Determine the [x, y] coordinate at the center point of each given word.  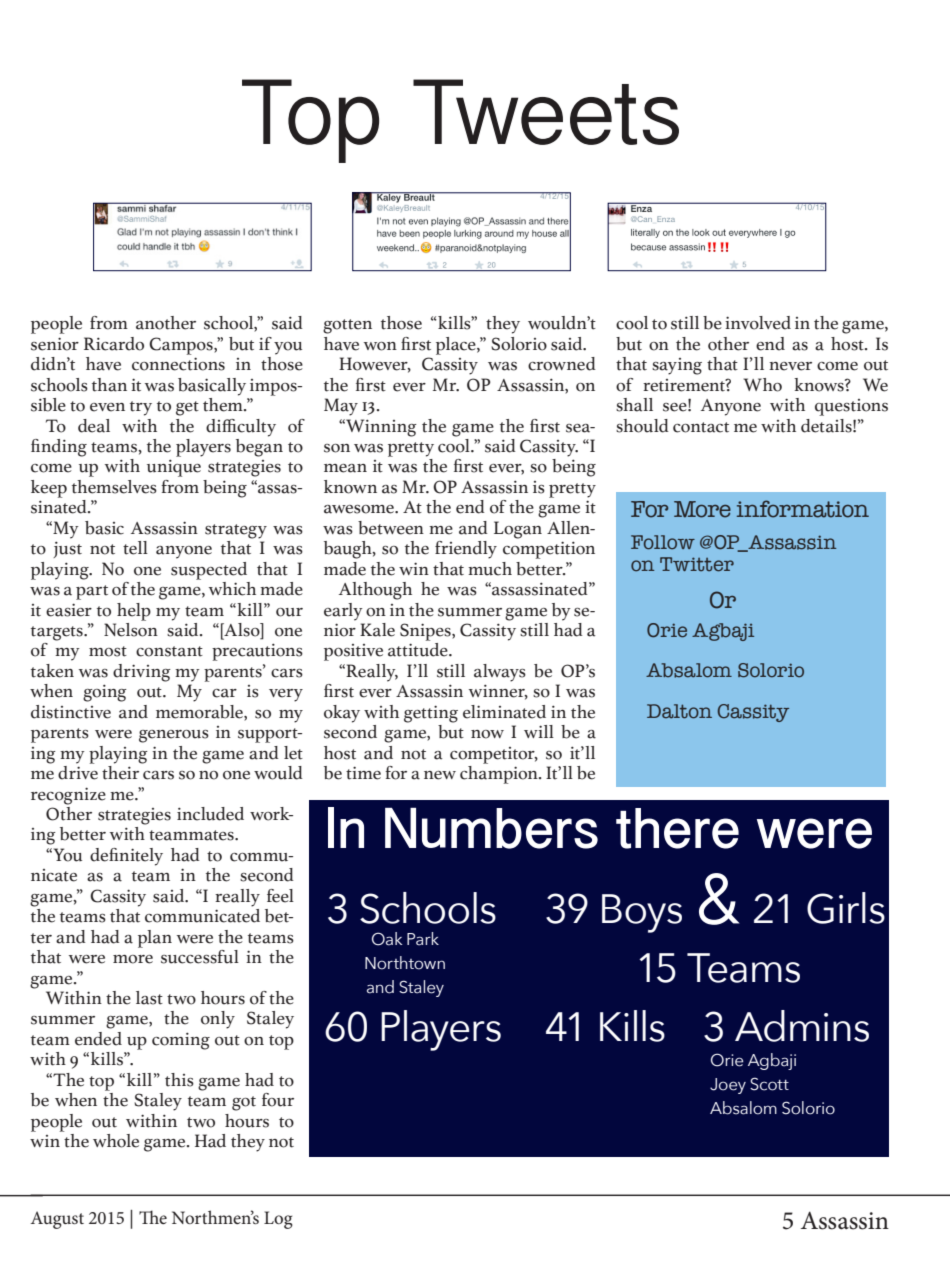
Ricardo [114, 344]
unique [174, 468]
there [677, 828]
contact [701, 427]
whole [116, 1141]
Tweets [546, 112]
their [122, 771]
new [440, 775]
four [278, 1100]
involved [758, 323]
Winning [380, 428]
